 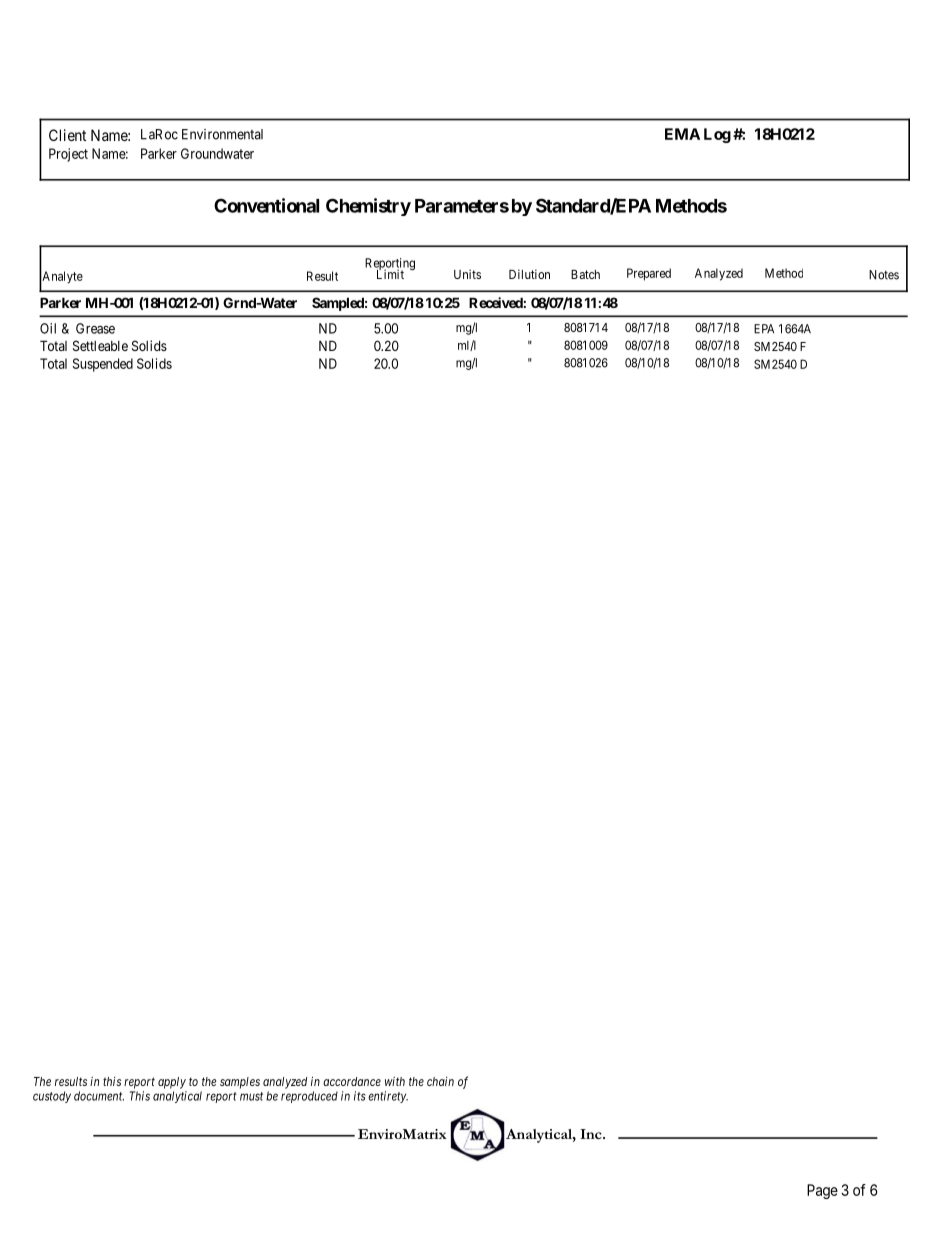 What do you see at coordinates (592, 1134) in the screenshot?
I see `Inc` at bounding box center [592, 1134].
